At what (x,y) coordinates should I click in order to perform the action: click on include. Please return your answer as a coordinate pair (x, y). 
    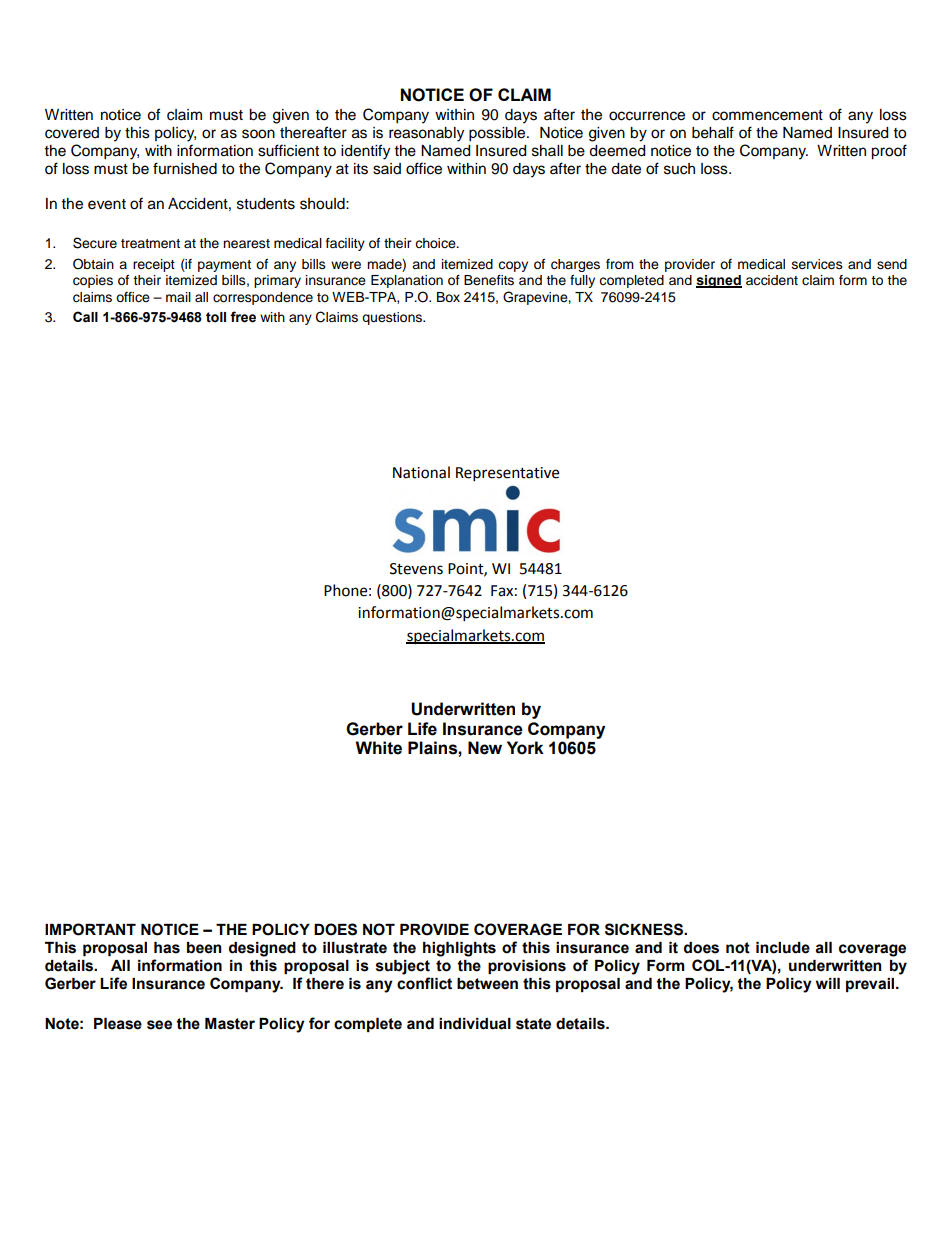
    Looking at the image, I should click on (783, 948).
